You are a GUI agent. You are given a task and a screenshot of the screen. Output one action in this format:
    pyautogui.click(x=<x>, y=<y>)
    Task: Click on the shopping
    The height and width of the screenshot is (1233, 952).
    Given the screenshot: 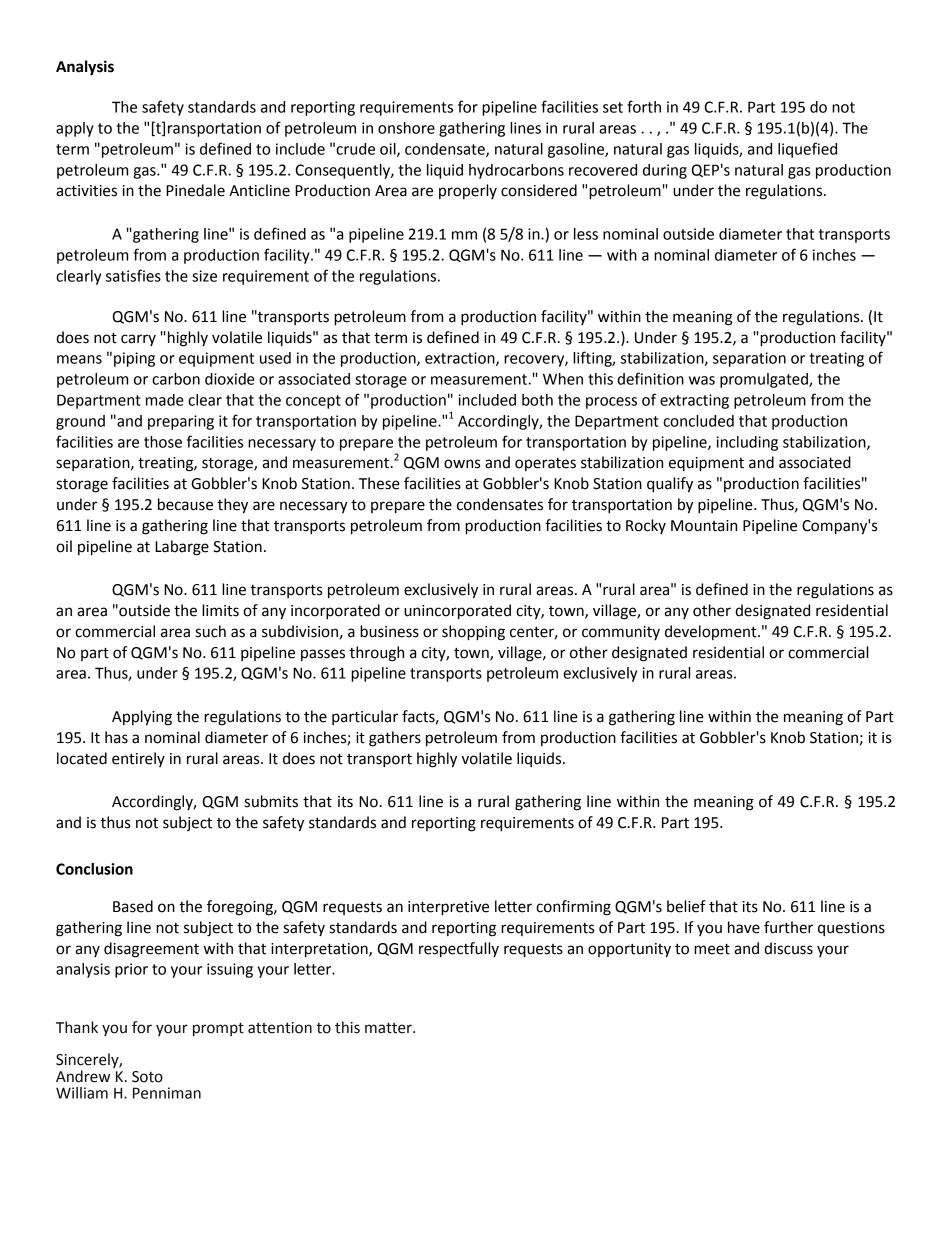 What is the action you would take?
    pyautogui.click(x=473, y=633)
